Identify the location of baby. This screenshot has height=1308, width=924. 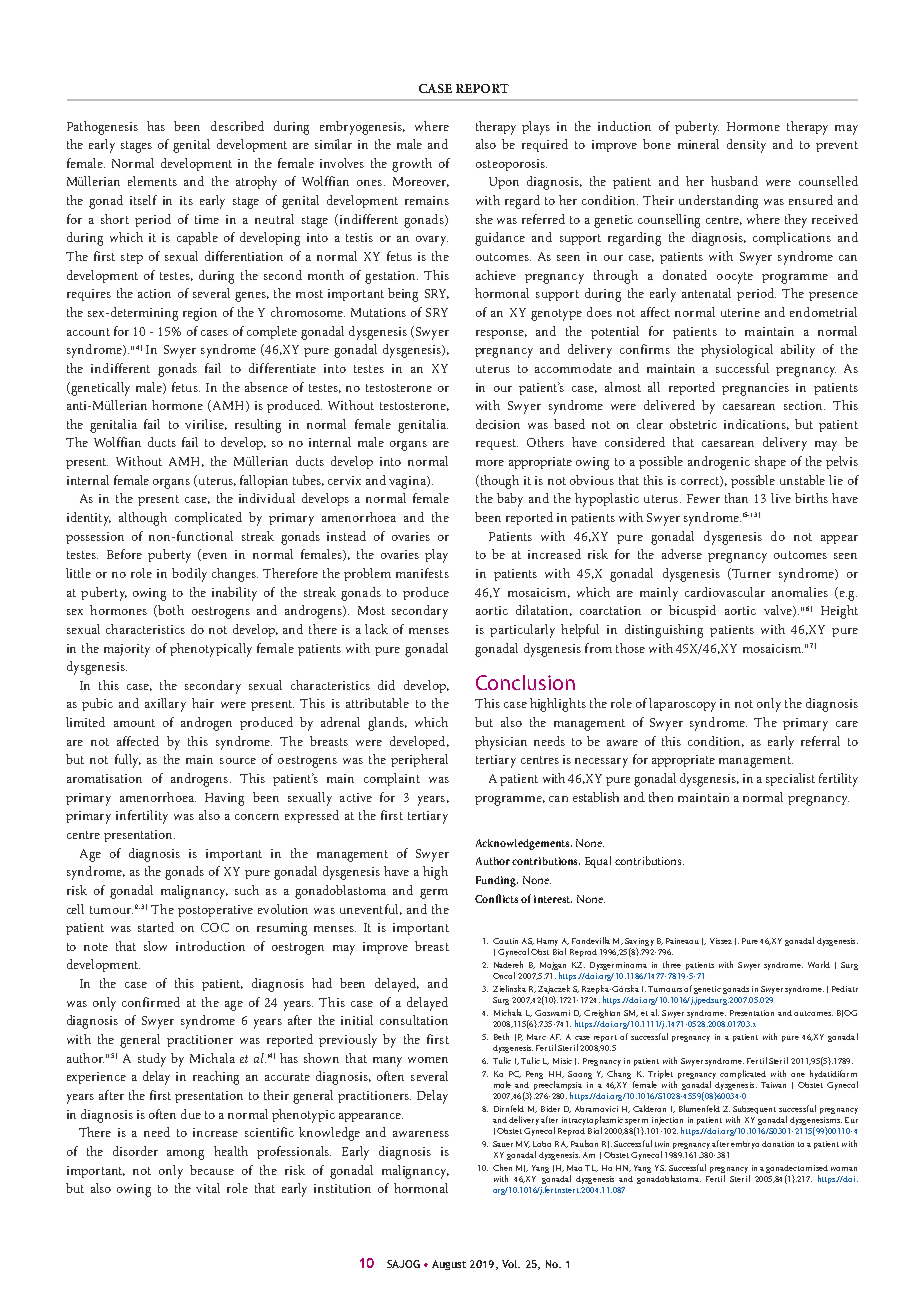
(510, 500).
